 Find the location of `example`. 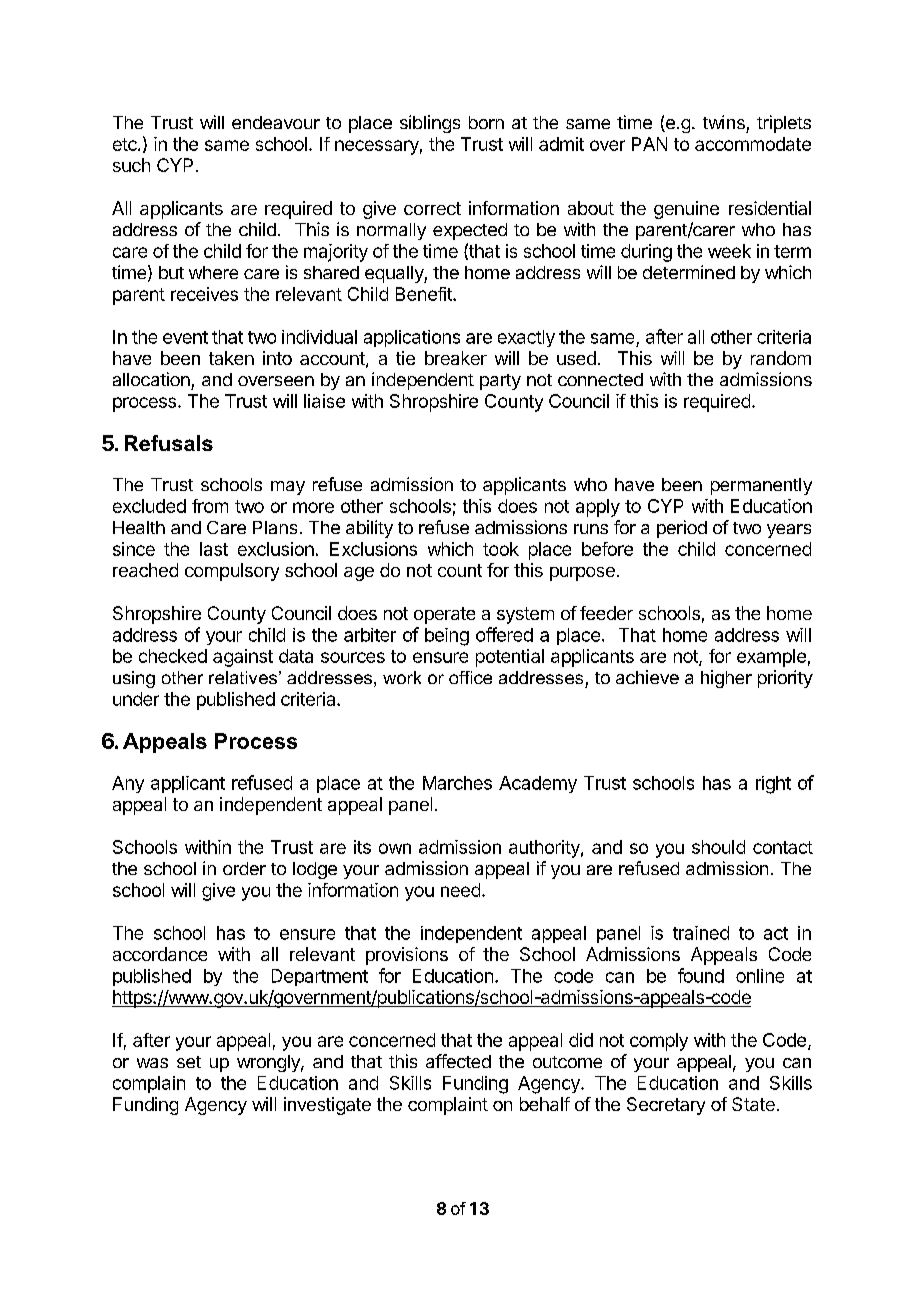

example is located at coordinates (771, 658).
